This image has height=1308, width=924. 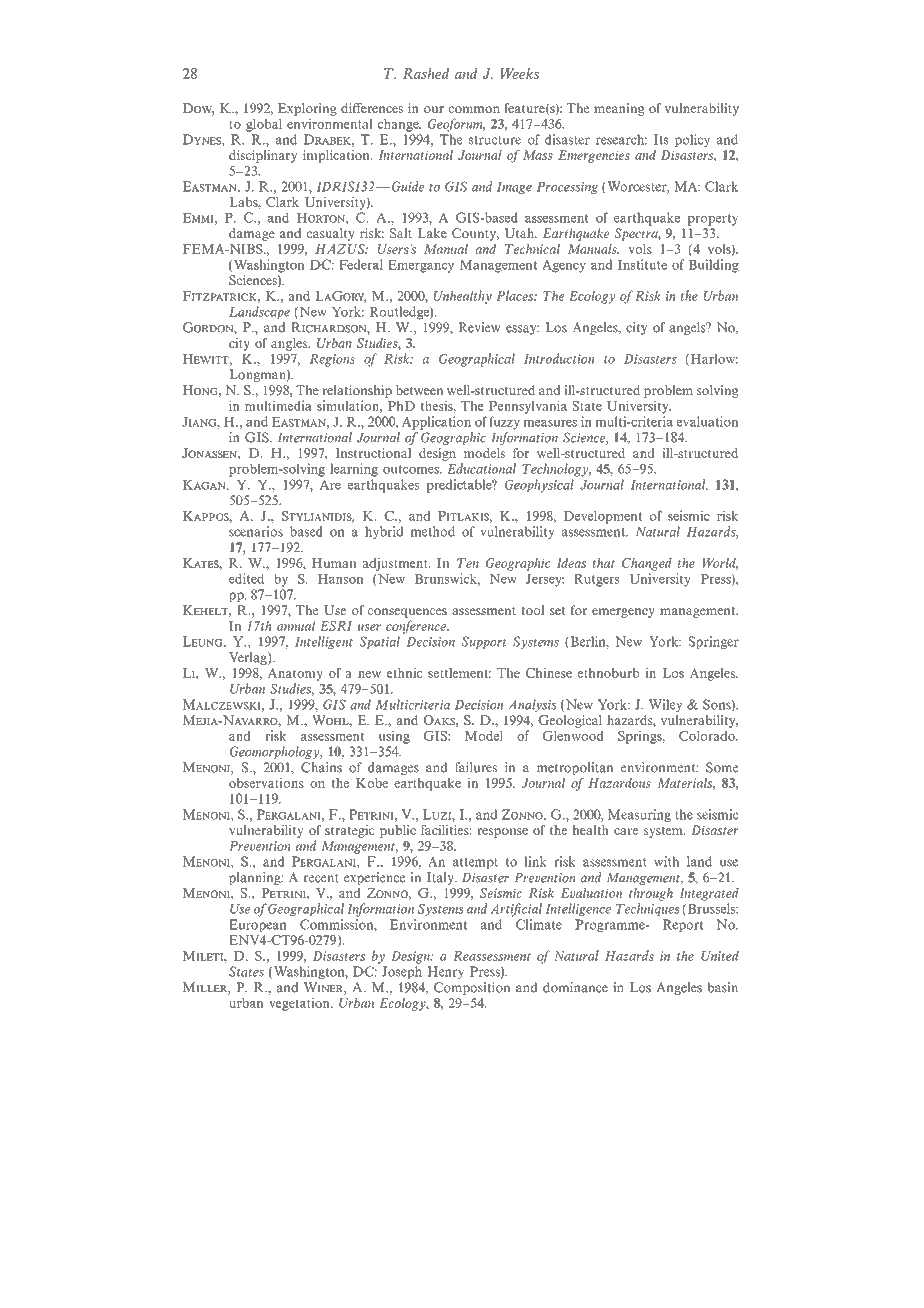 What do you see at coordinates (432, 531) in the image?
I see `method` at bounding box center [432, 531].
